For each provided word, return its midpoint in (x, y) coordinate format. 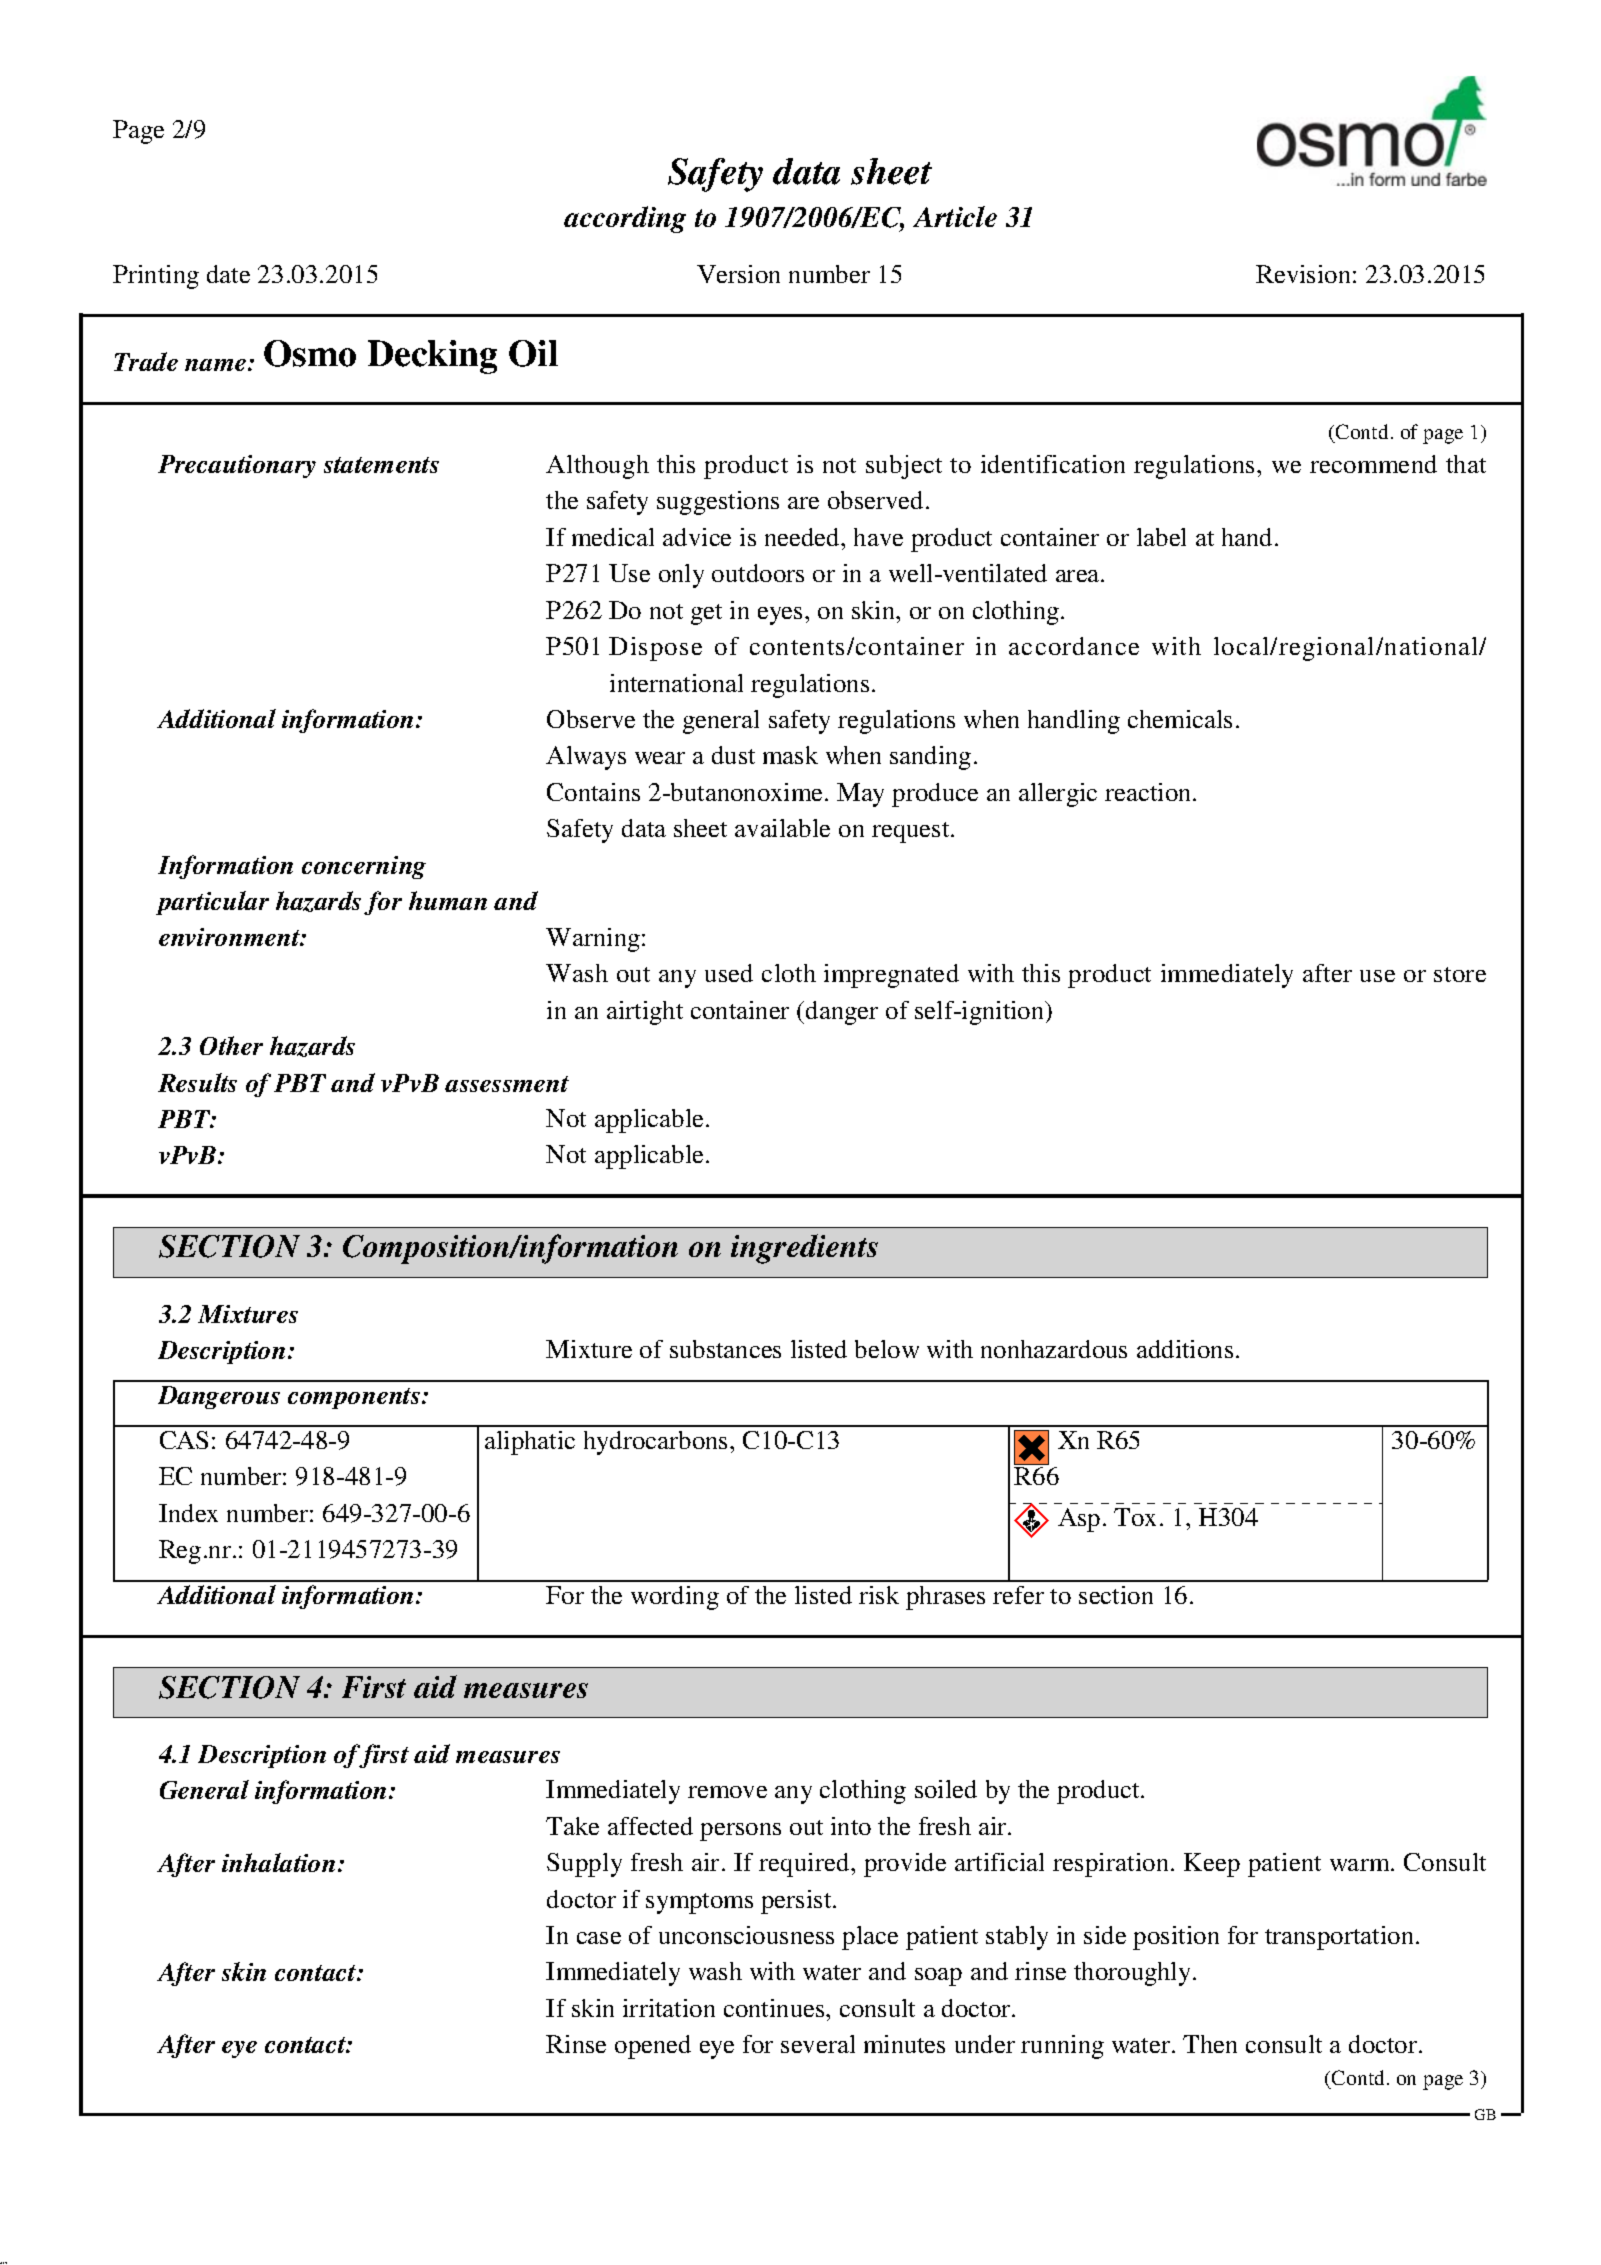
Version (738, 274)
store (1460, 974)
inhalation (278, 1862)
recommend (1373, 464)
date (228, 274)
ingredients (804, 1249)
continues (775, 2008)
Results (197, 1082)
